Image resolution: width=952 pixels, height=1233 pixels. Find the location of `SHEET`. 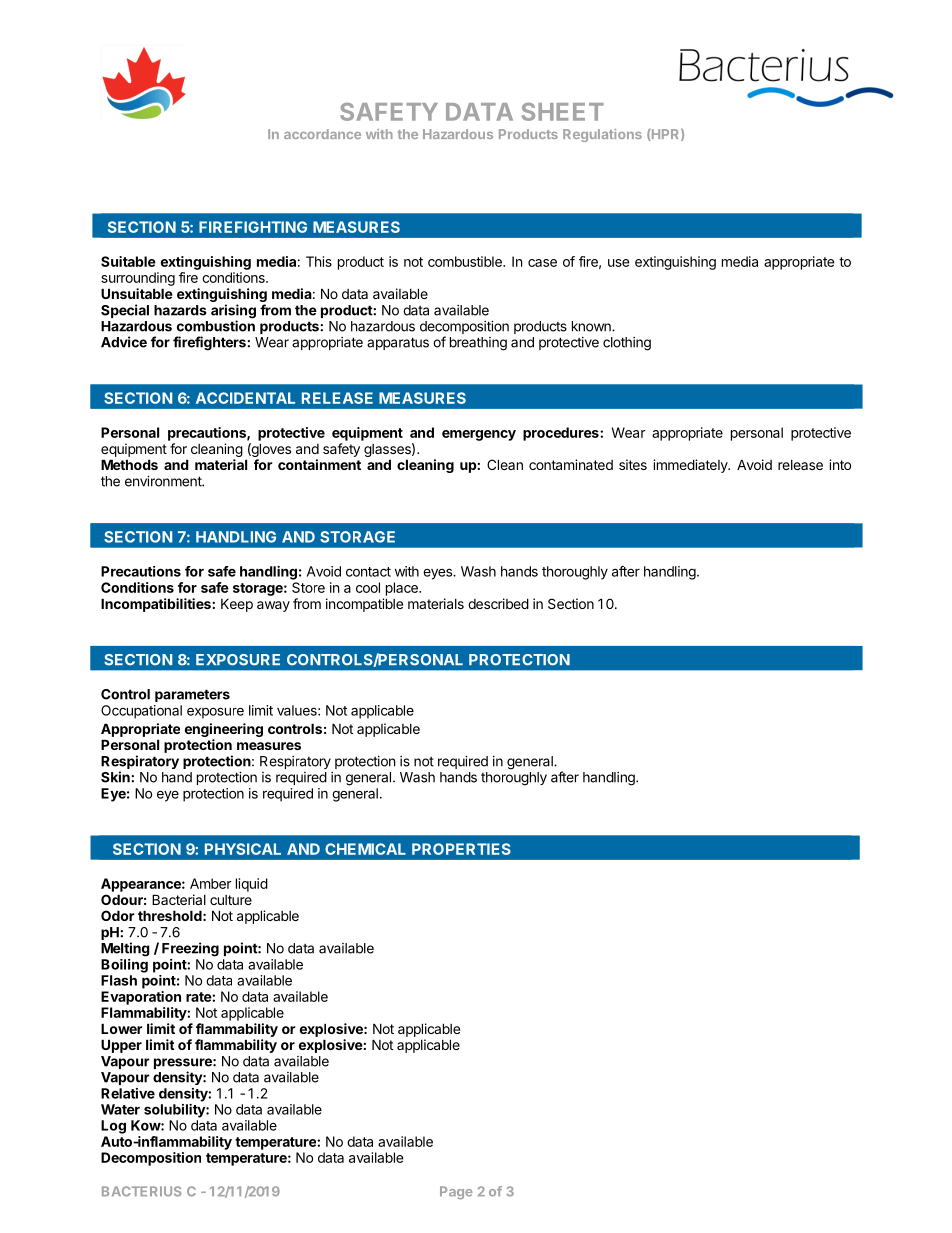

SHEET is located at coordinates (563, 112).
